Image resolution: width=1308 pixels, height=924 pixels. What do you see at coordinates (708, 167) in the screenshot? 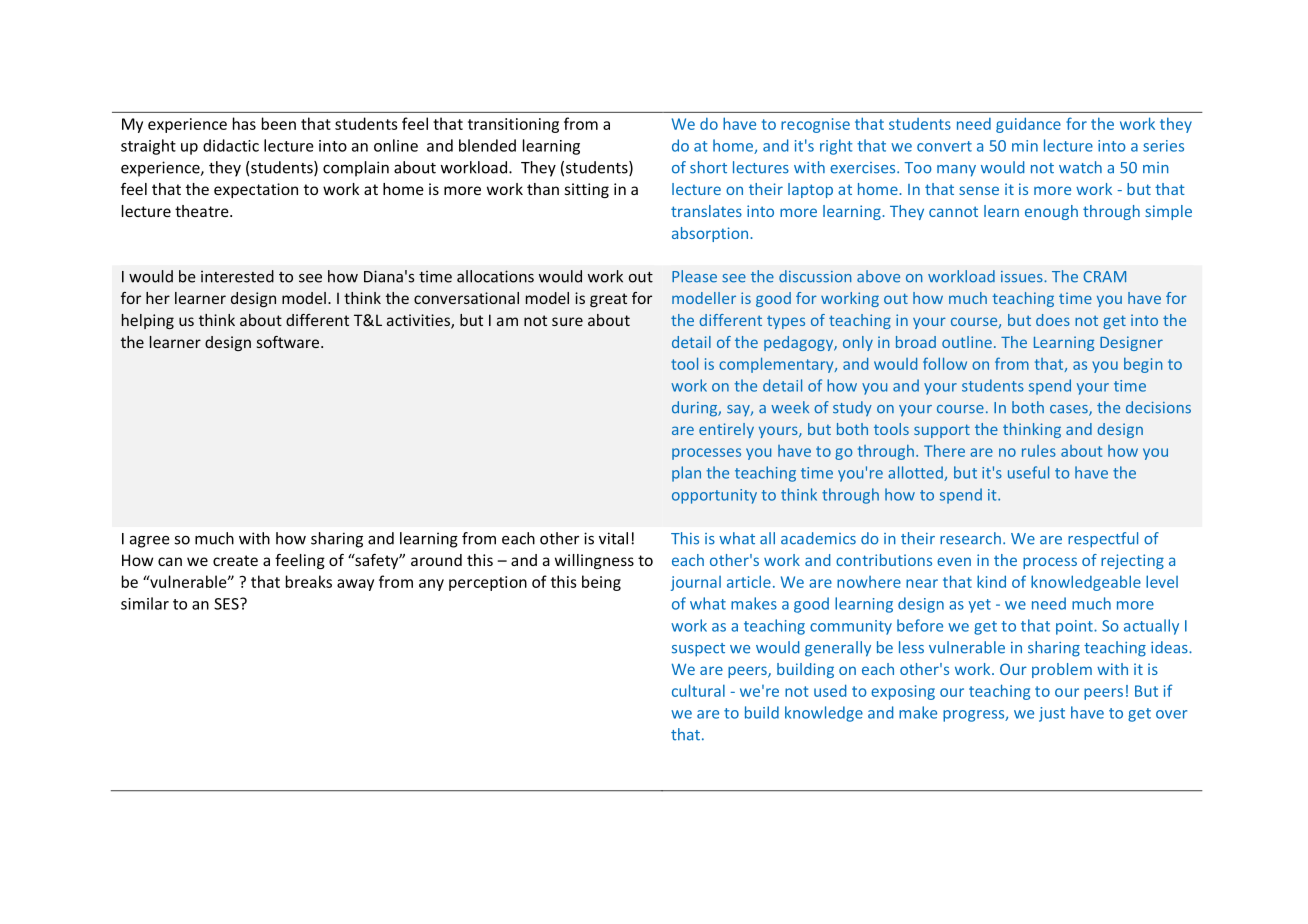
I see `short` at bounding box center [708, 167].
